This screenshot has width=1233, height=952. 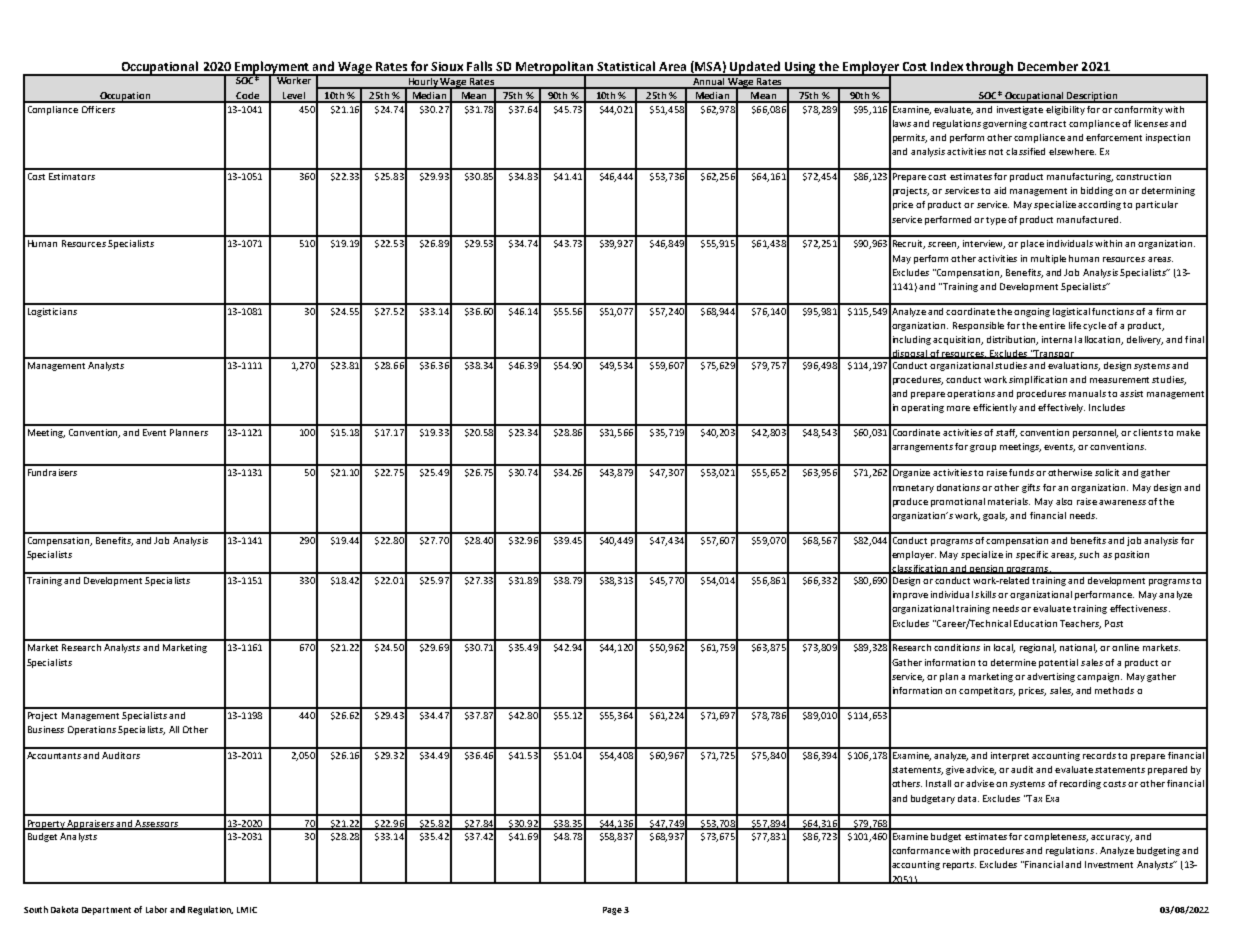 What do you see at coordinates (922, 408) in the screenshot?
I see `operating` at bounding box center [922, 408].
